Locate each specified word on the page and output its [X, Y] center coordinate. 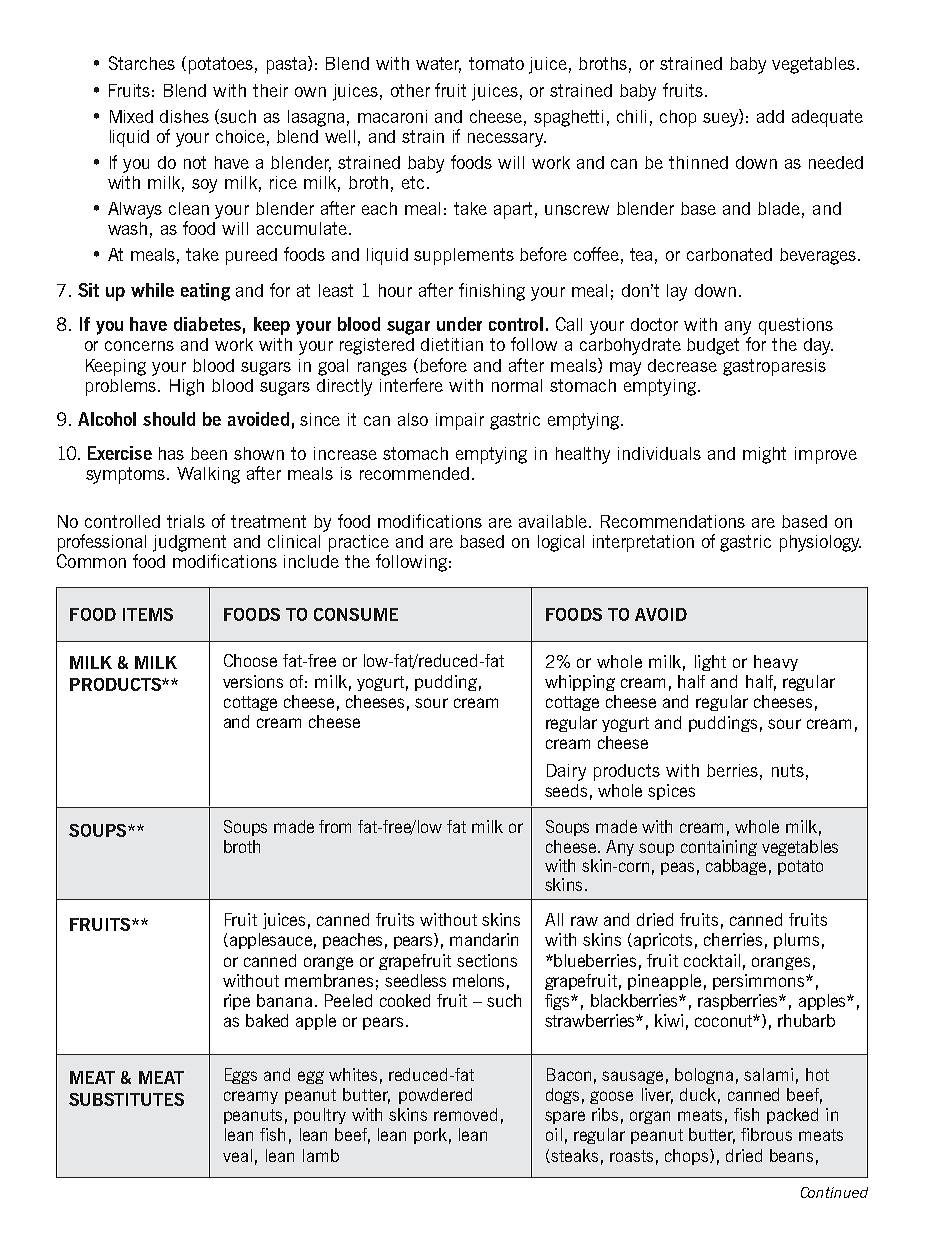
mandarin [484, 939]
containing [719, 848]
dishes [184, 116]
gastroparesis [774, 367]
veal [237, 1155]
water [438, 65]
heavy [776, 663]
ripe [237, 1002]
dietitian [452, 344]
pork [430, 1136]
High [187, 387]
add [770, 116]
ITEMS [148, 614]
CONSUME [356, 614]
